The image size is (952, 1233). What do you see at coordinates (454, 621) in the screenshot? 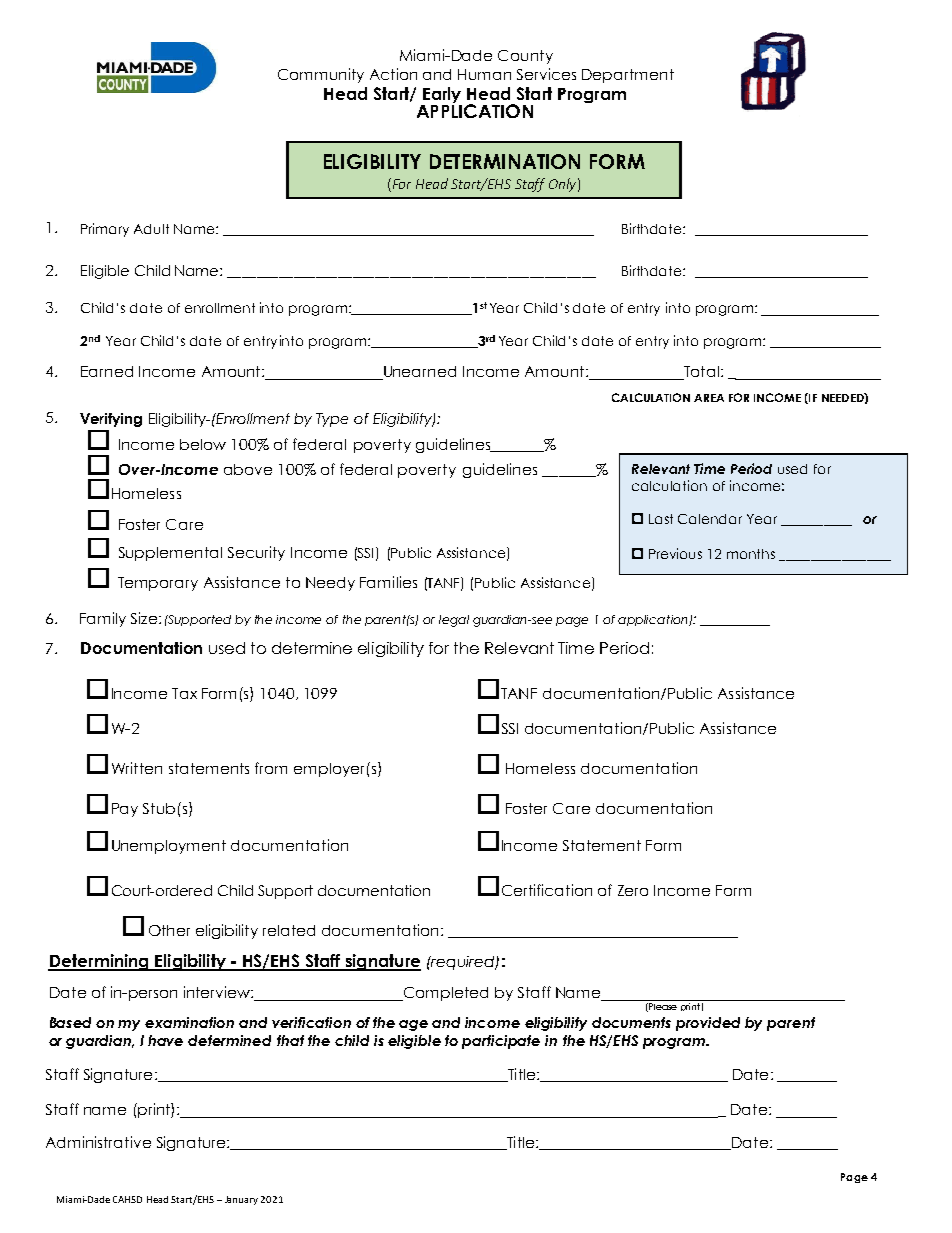
I see `legal` at bounding box center [454, 621].
